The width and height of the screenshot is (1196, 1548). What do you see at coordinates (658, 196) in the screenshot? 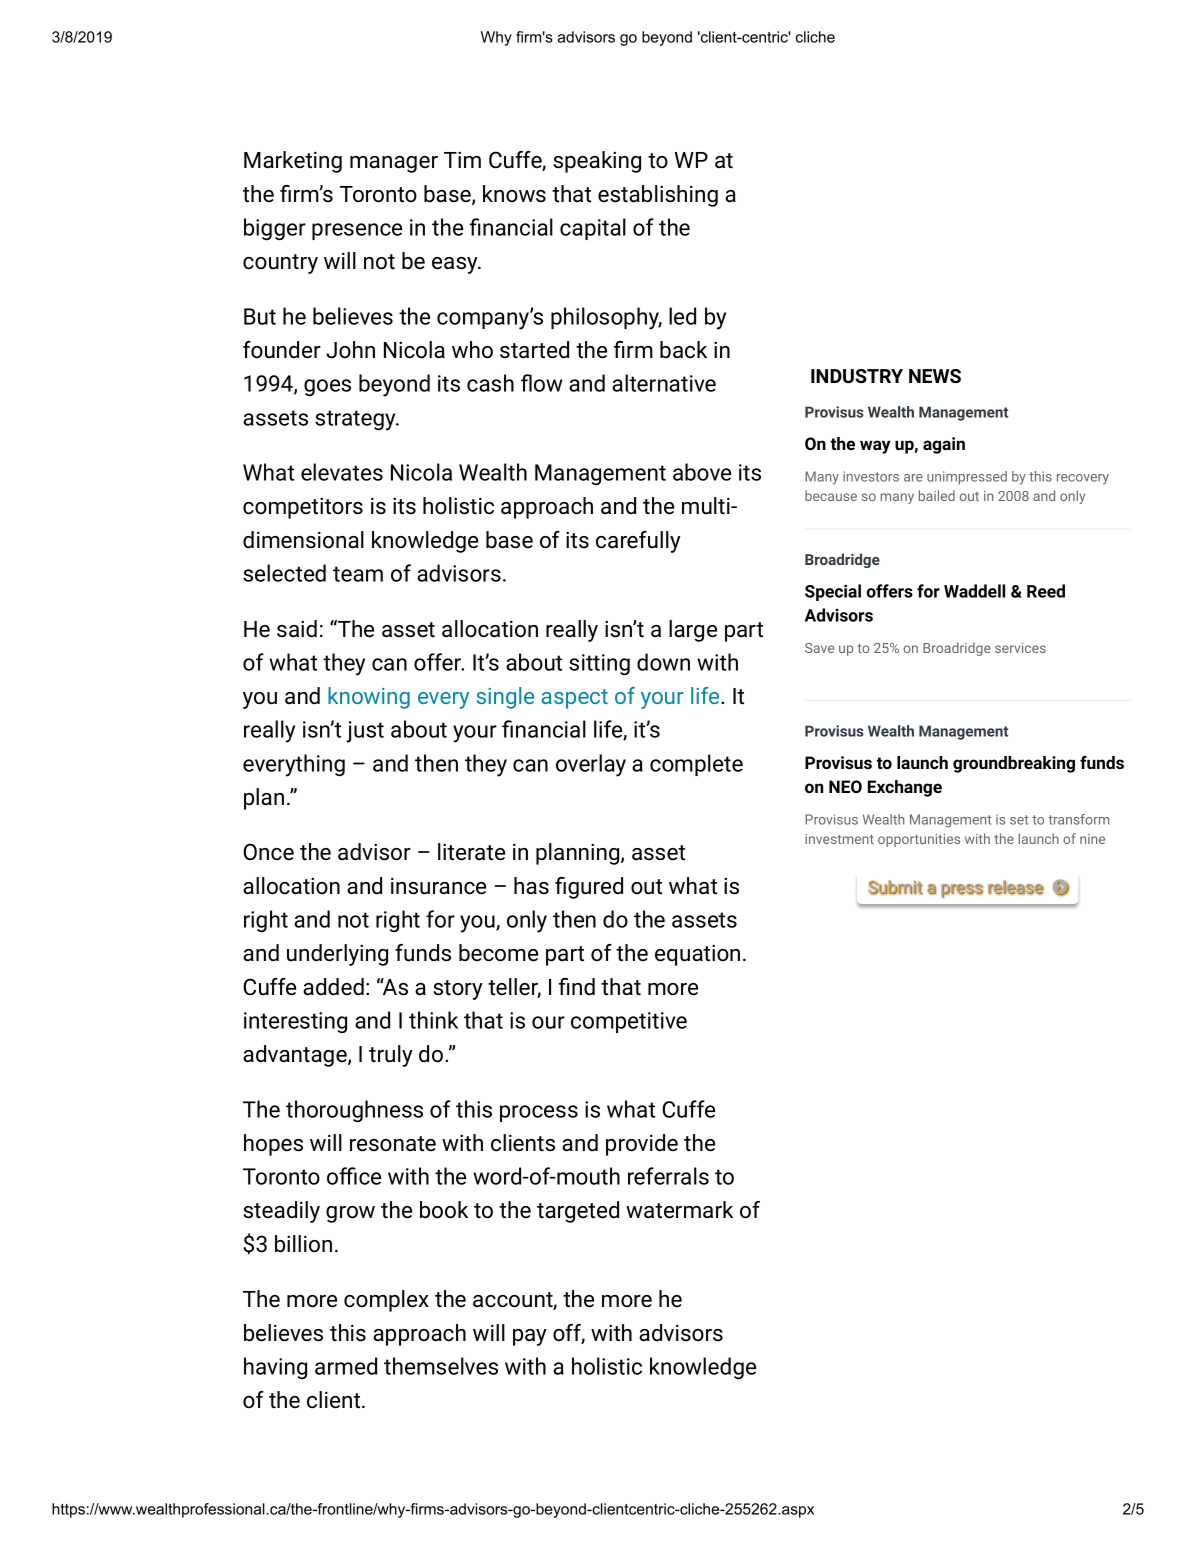
I see `establishing` at bounding box center [658, 196].
